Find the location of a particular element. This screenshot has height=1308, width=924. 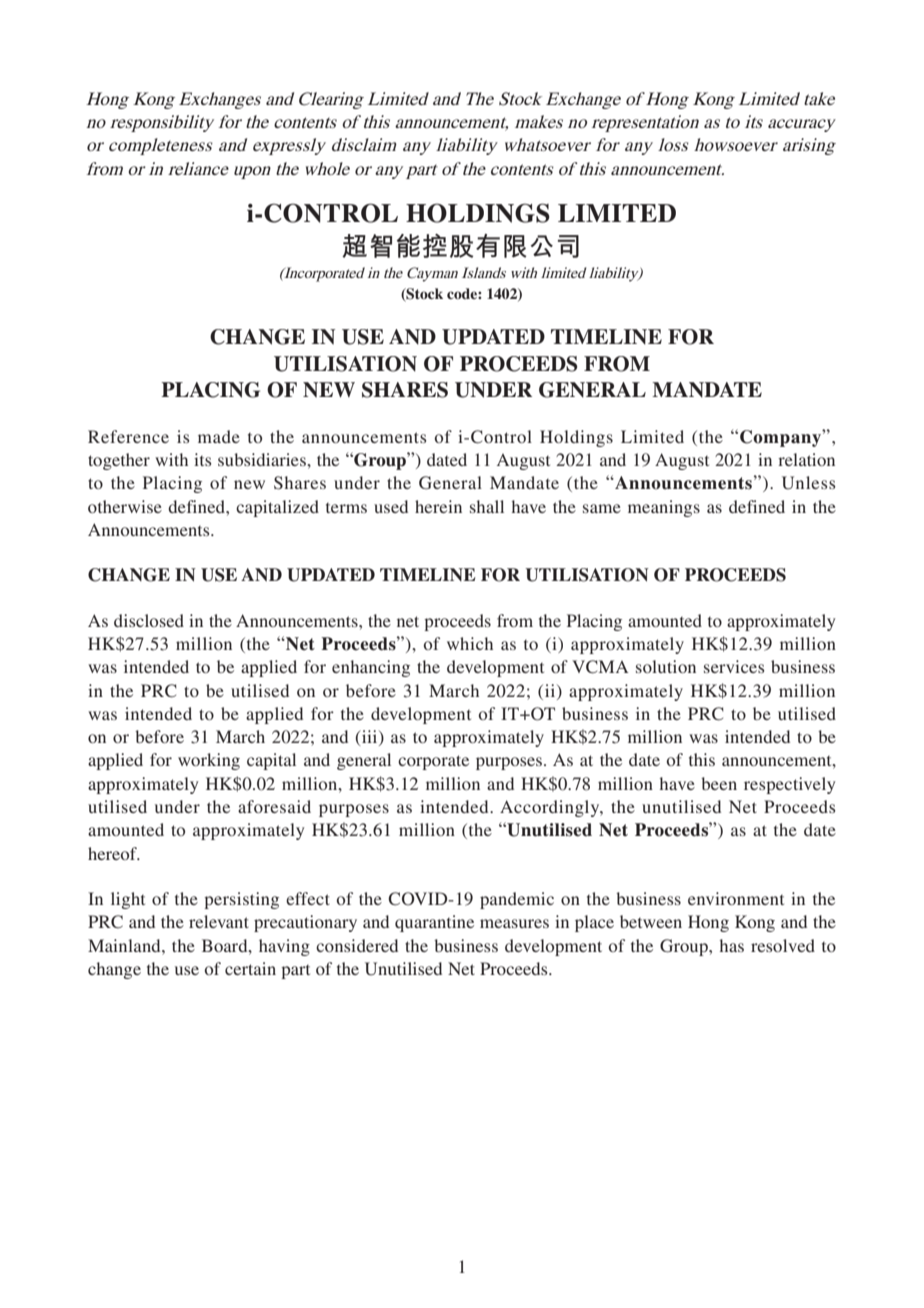

herein is located at coordinates (438, 506).
